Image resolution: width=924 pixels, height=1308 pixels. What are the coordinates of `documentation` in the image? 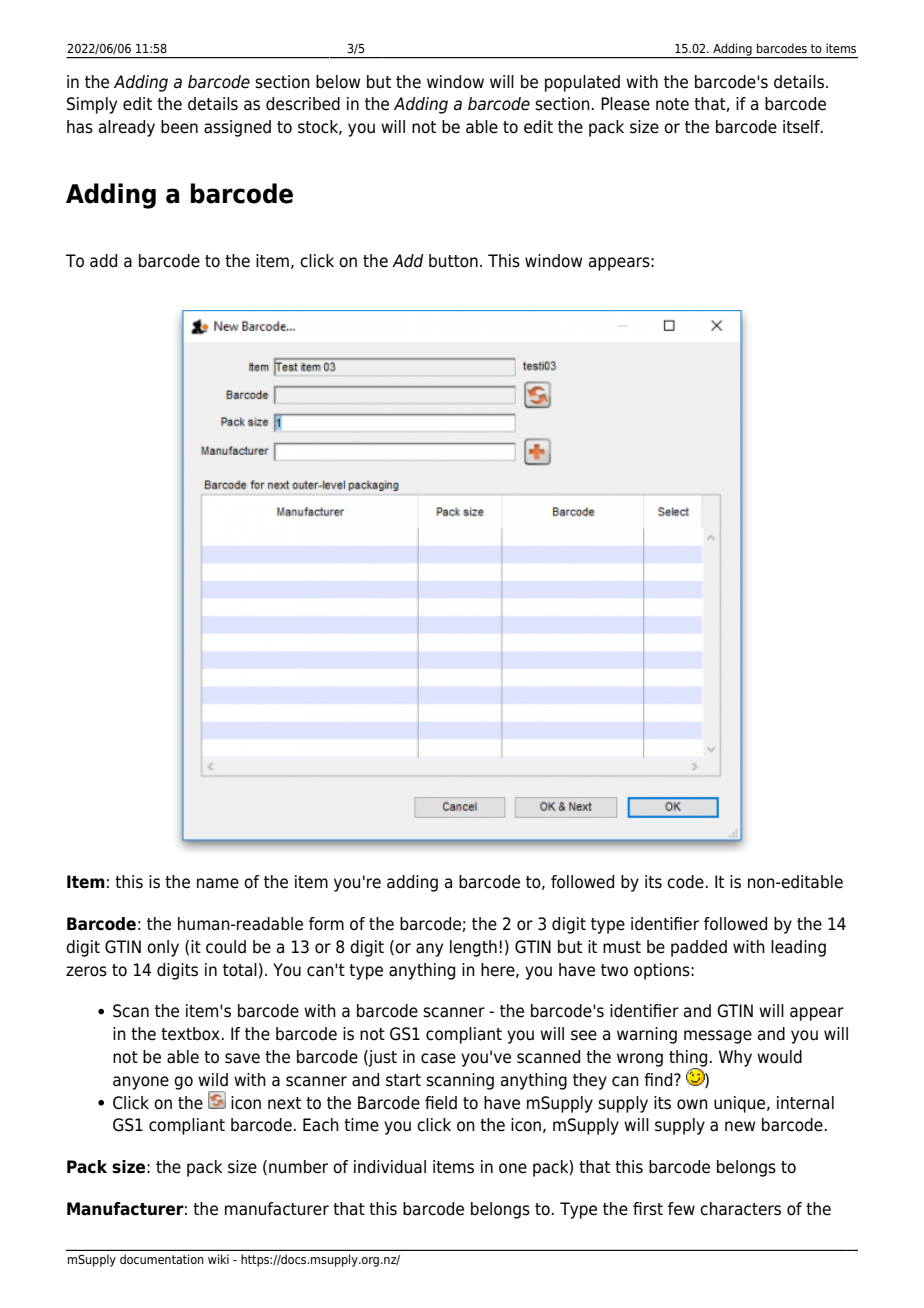 It's located at (162, 1259).
